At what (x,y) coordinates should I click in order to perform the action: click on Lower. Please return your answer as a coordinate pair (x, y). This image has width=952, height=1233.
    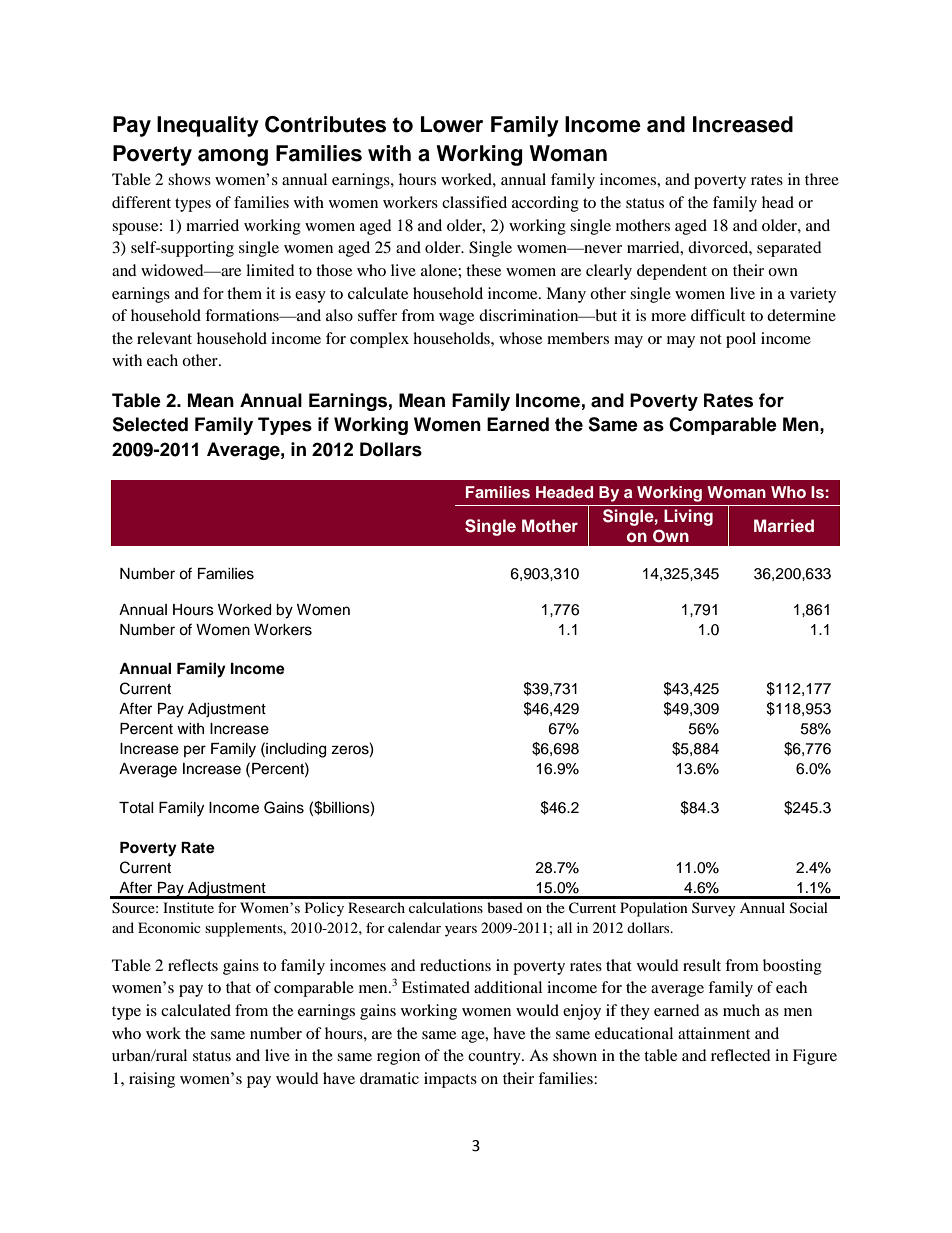
    Looking at the image, I should click on (452, 124).
